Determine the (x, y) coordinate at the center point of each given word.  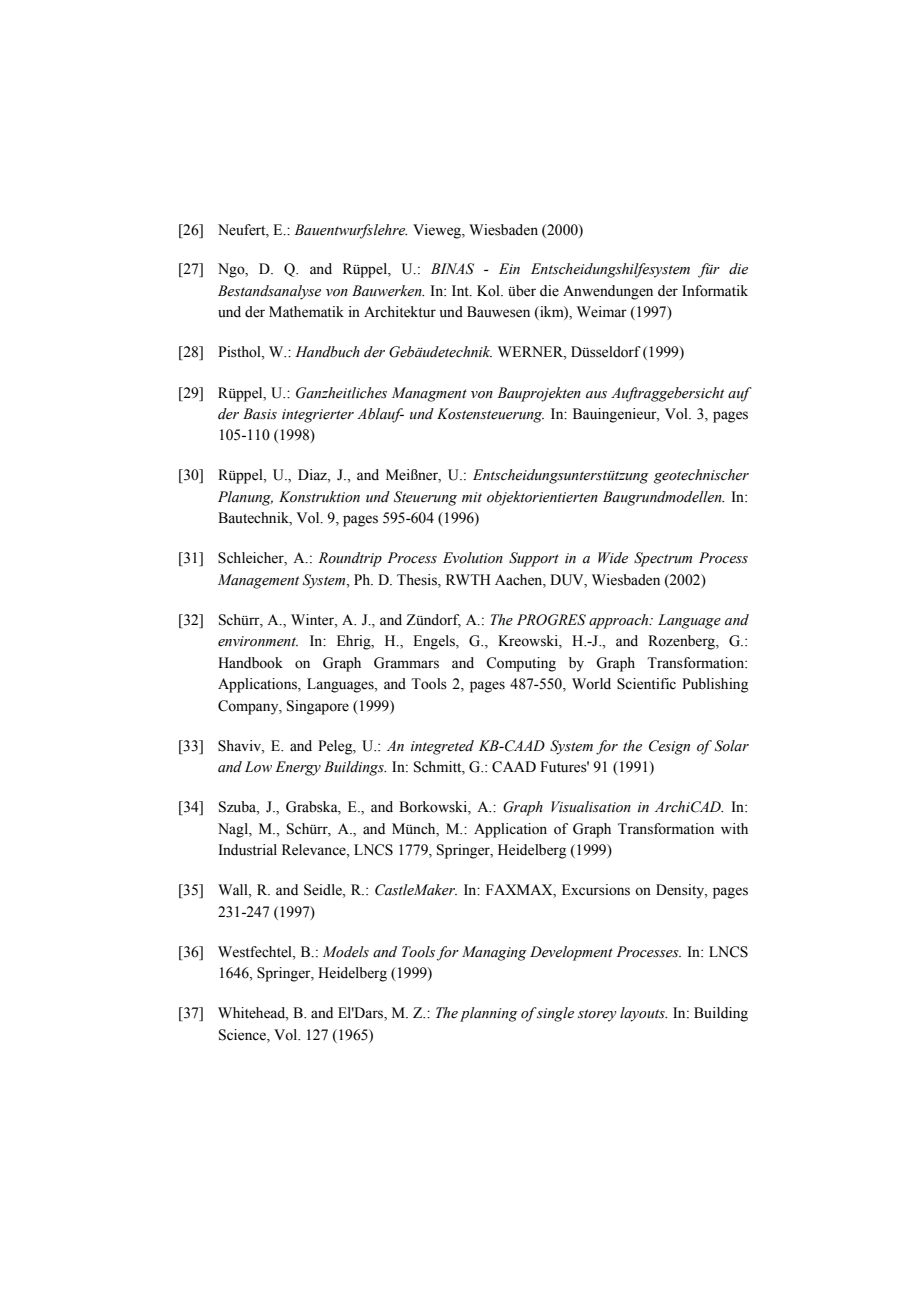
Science (243, 1035)
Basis (260, 414)
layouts (643, 1014)
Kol (489, 291)
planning (489, 1014)
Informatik (715, 291)
